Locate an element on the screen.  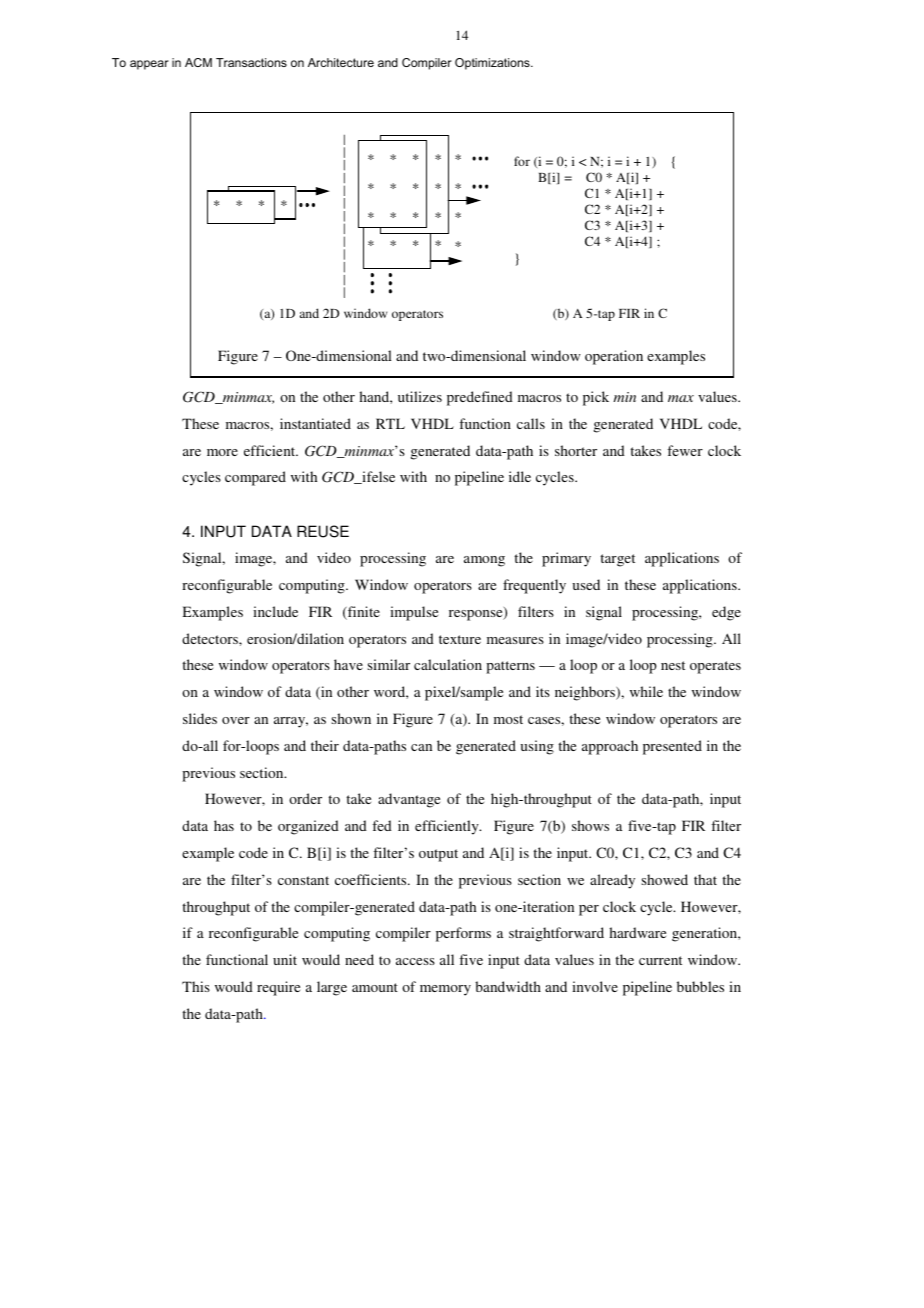
utilizes is located at coordinates (420, 396).
